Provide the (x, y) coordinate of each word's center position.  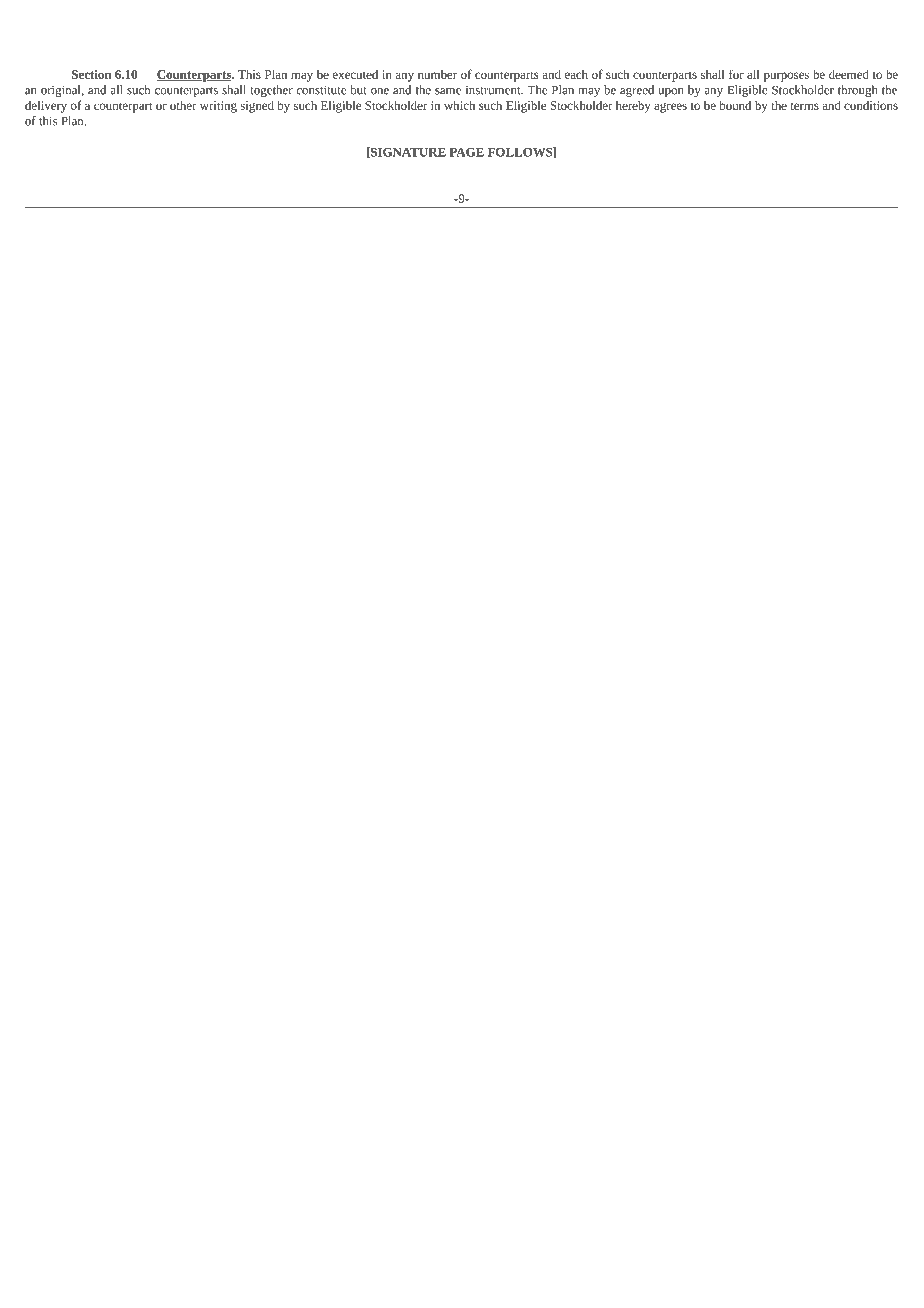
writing (218, 107)
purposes (786, 77)
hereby (633, 106)
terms (804, 106)
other (183, 105)
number (437, 74)
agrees (670, 108)
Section (91, 74)
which (459, 105)
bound (735, 105)
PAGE (467, 152)
